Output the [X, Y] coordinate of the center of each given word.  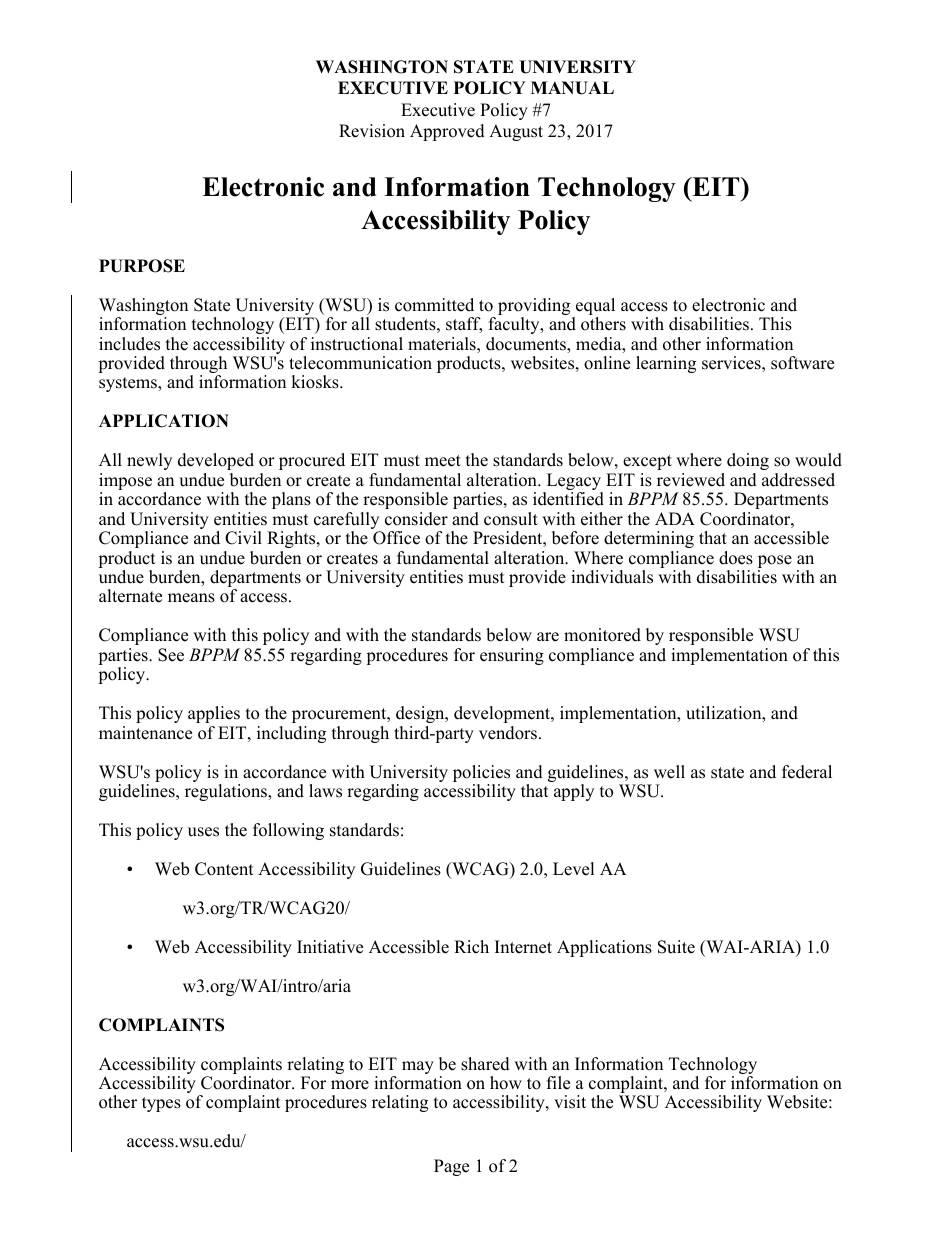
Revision [372, 131]
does [736, 558]
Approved [447, 132]
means [191, 598]
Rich [471, 947]
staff [464, 325]
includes [129, 344]
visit [570, 1102]
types [161, 1104]
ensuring [512, 656]
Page [451, 1167]
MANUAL [572, 88]
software [802, 363]
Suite [676, 947]
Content [224, 869]
